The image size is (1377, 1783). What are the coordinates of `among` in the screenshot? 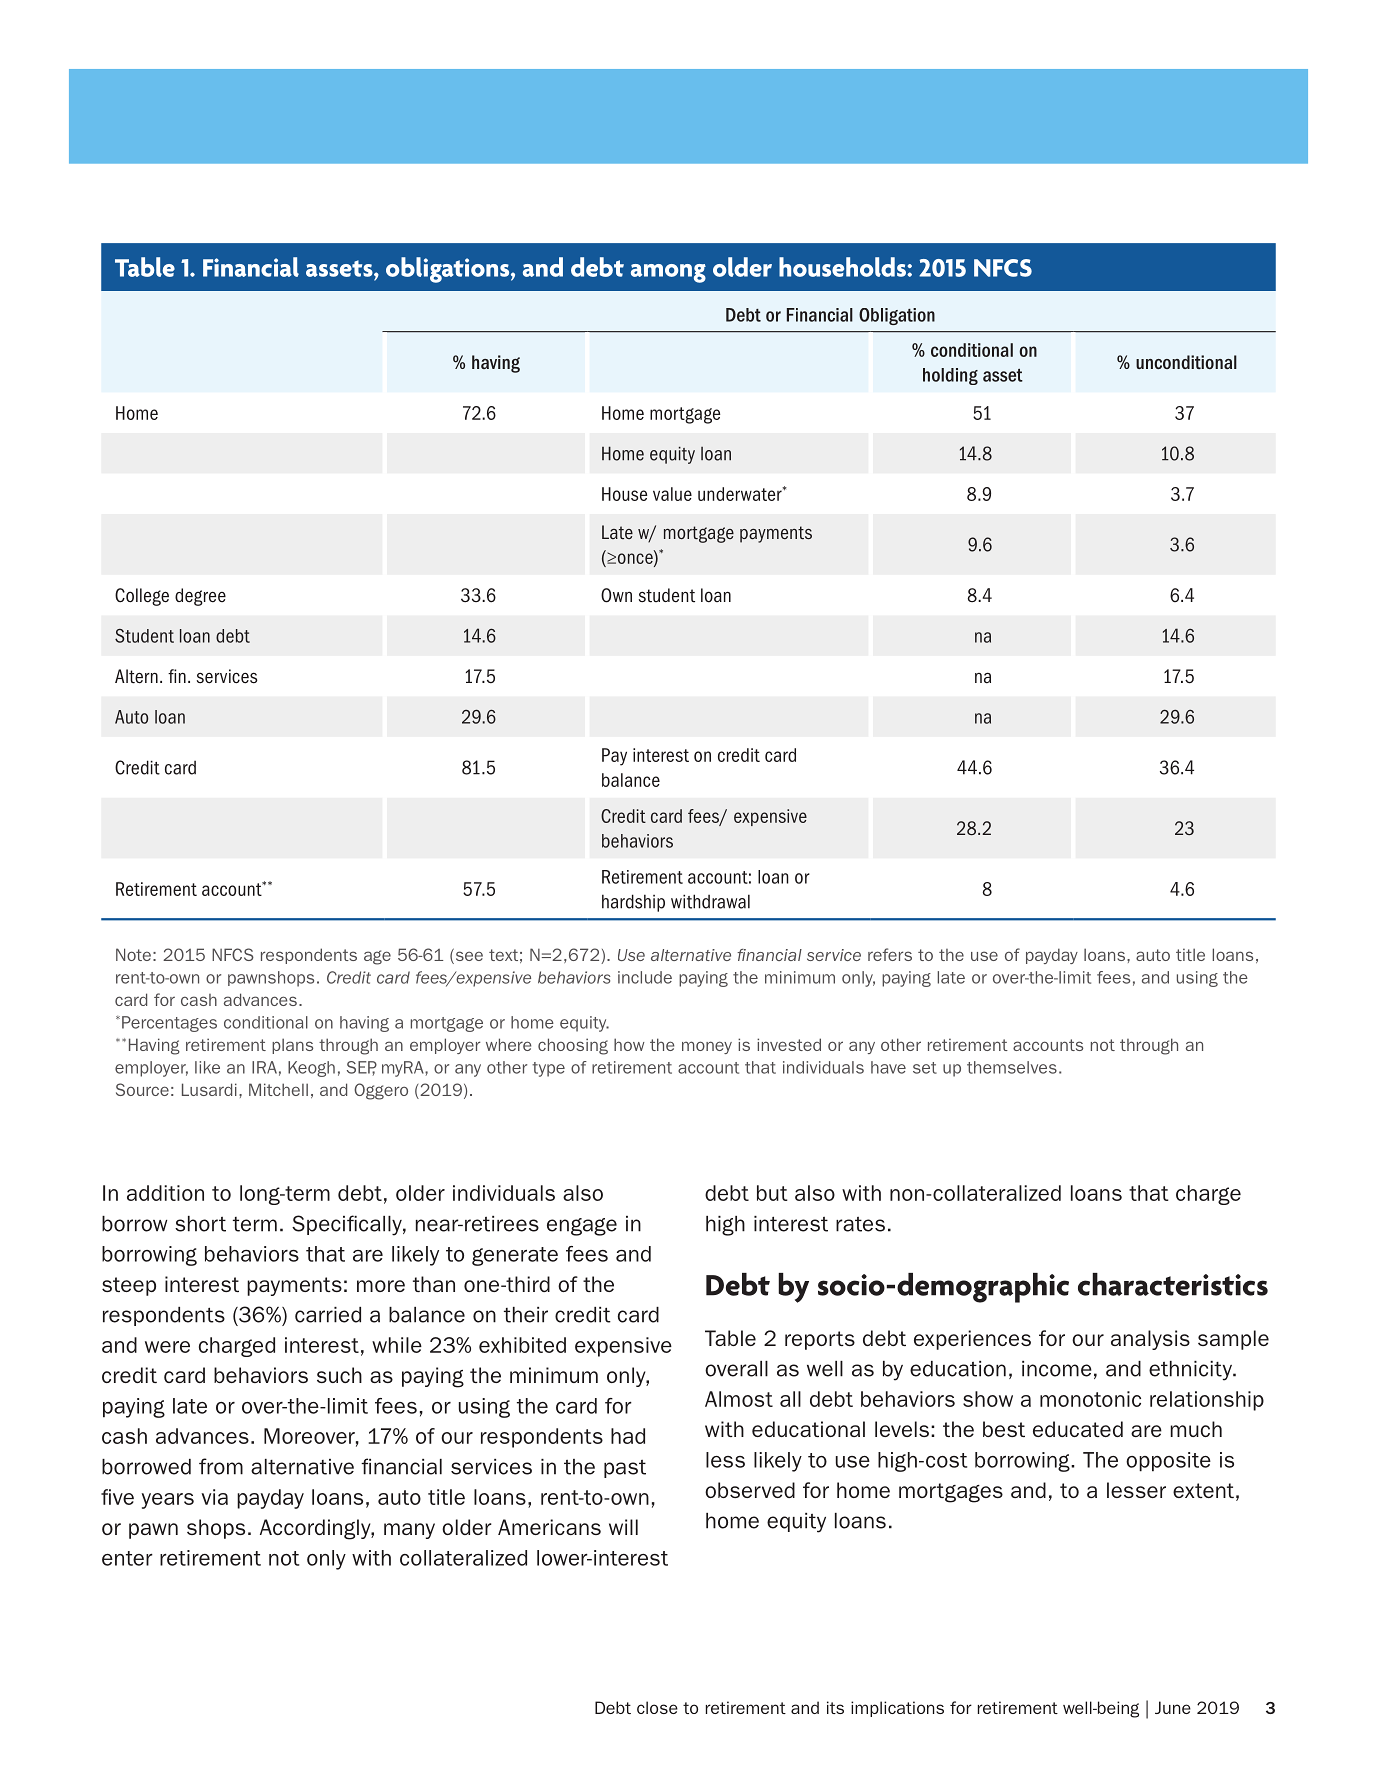 It's located at (668, 273).
